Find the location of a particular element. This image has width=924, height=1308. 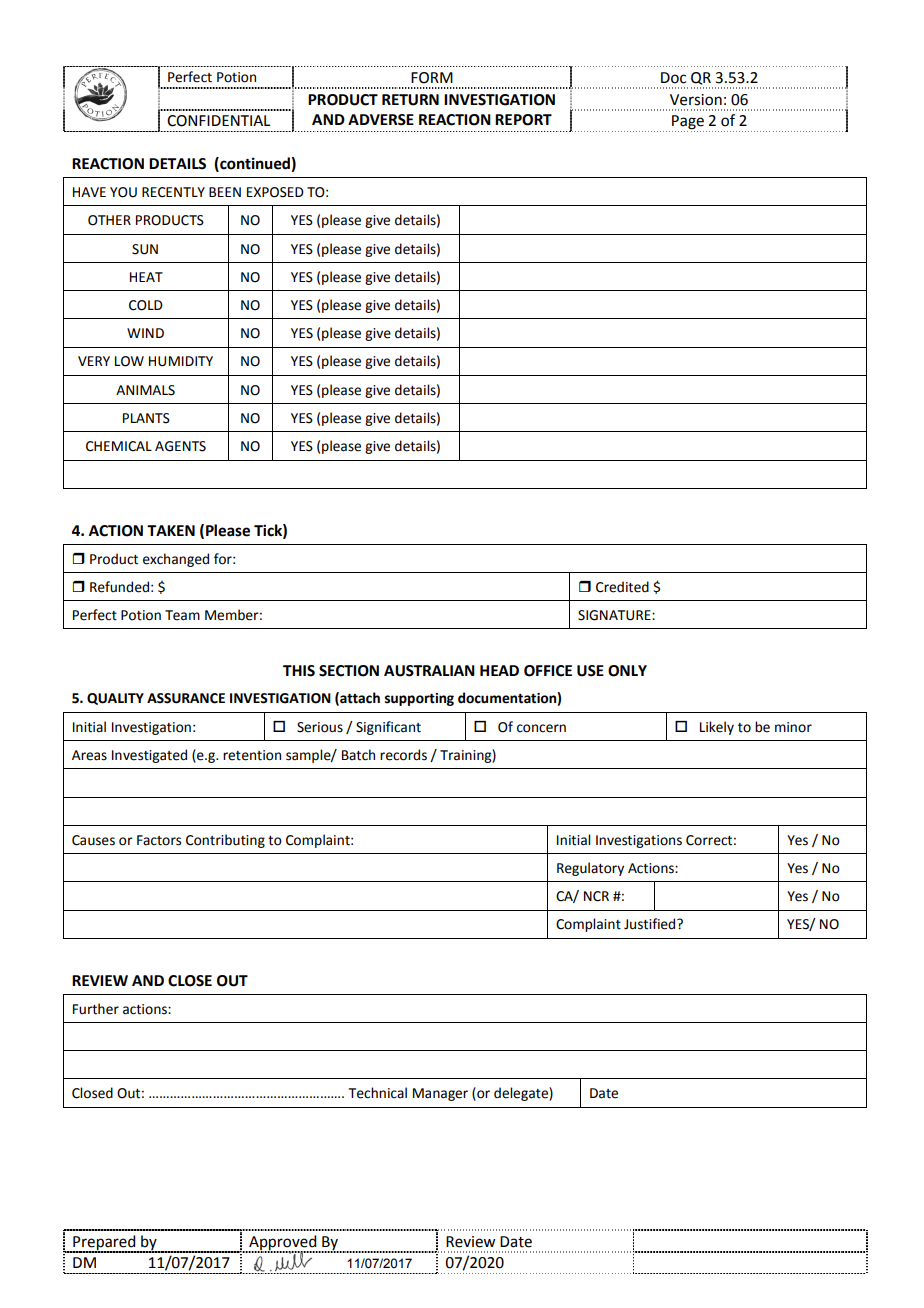

RETURN is located at coordinates (410, 100).
